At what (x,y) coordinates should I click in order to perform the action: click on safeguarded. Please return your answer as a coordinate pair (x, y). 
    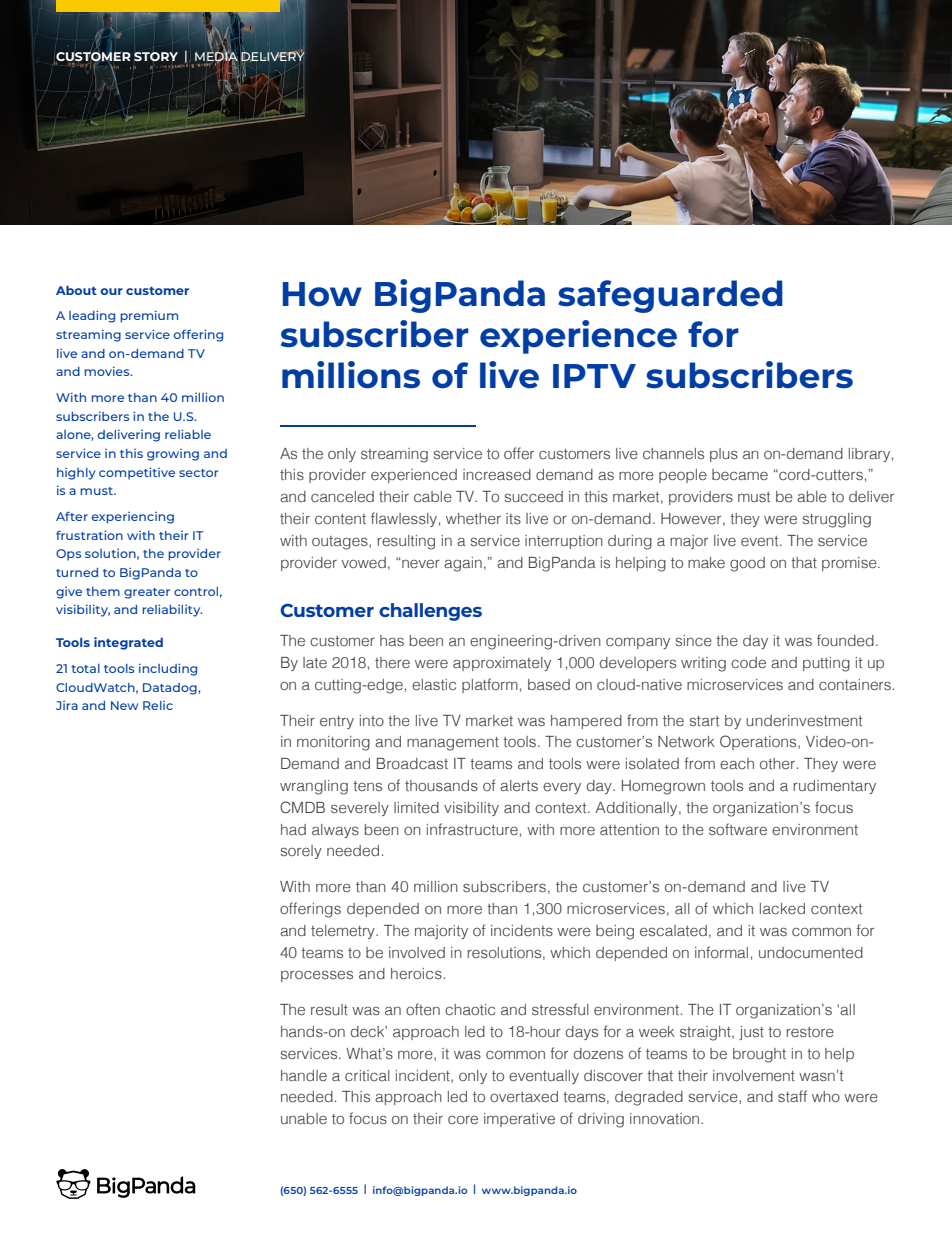
    Looking at the image, I should click on (670, 296).
